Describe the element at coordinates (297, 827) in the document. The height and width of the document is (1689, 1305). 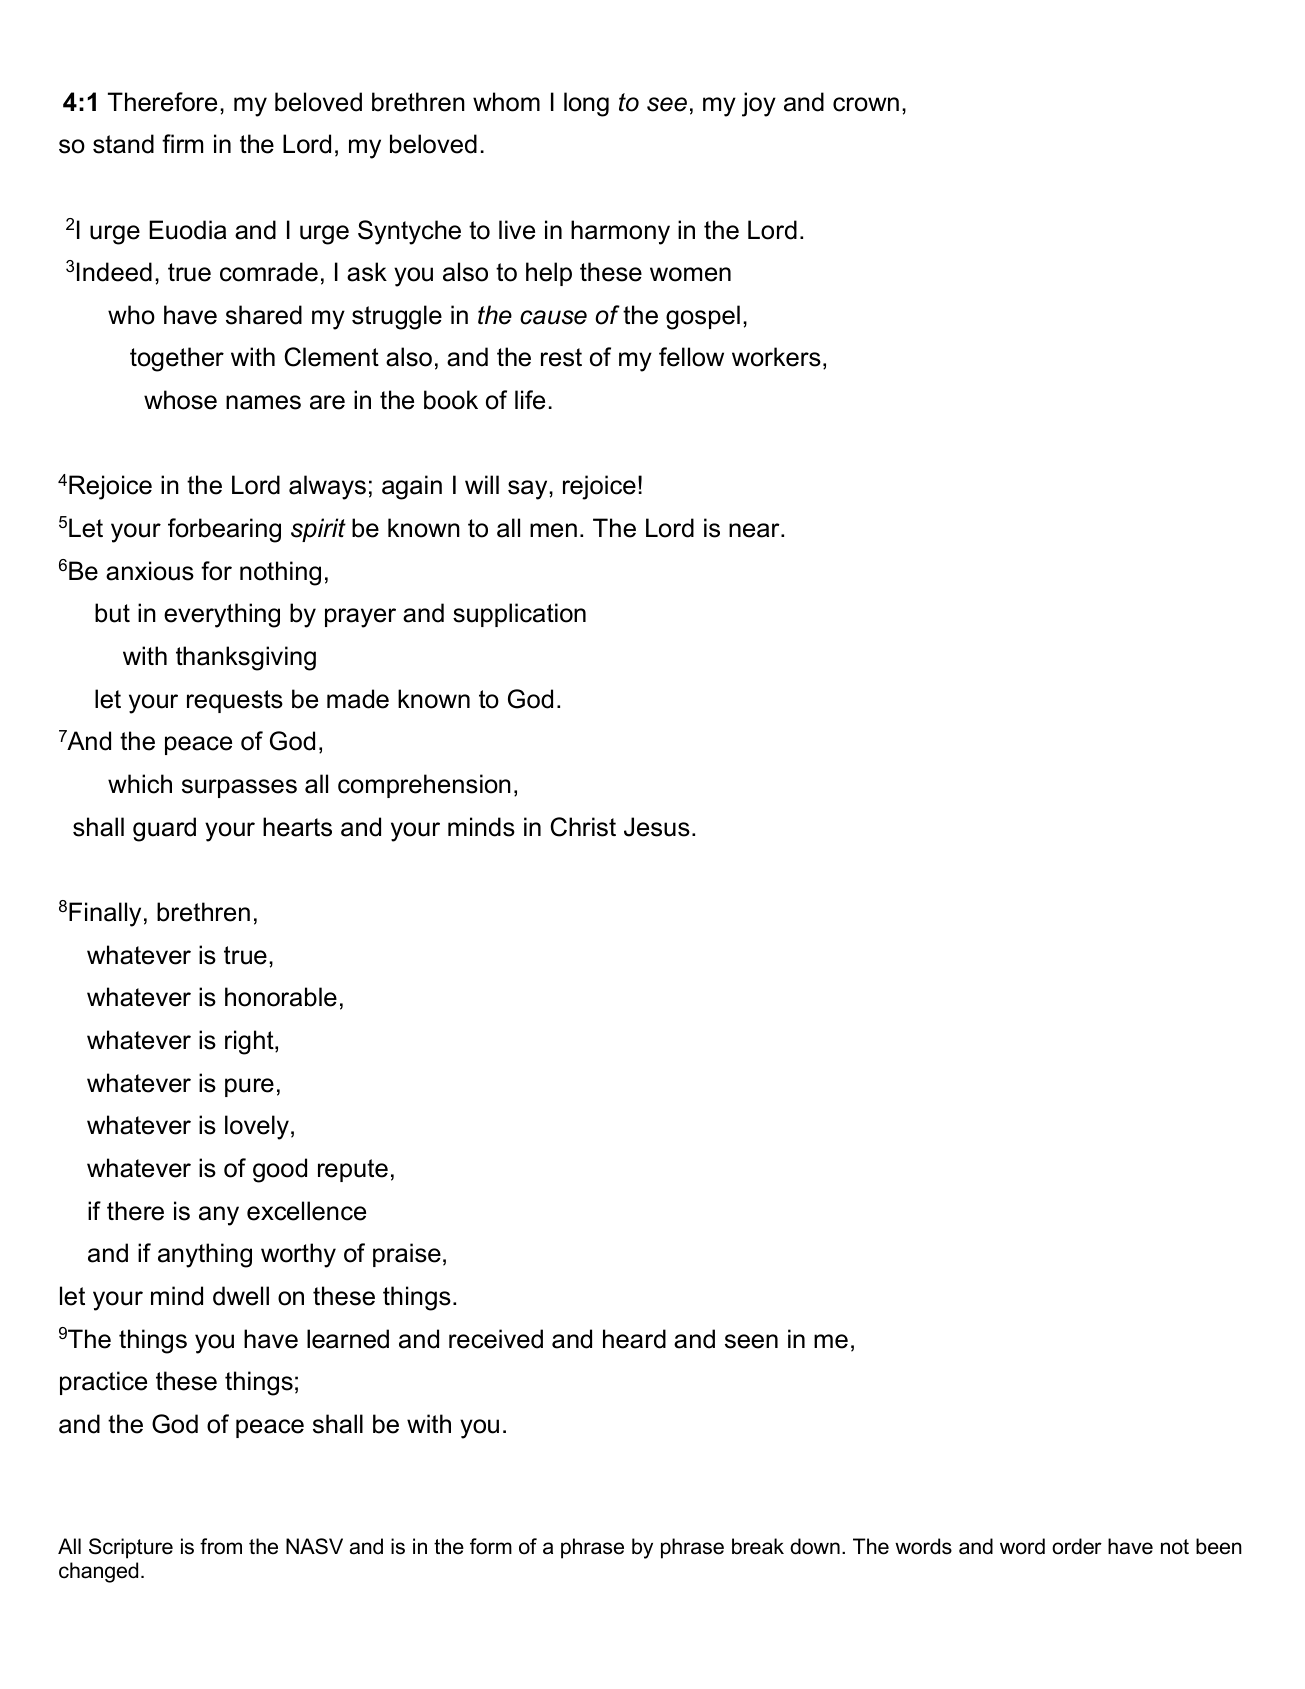
I see `hearts` at that location.
